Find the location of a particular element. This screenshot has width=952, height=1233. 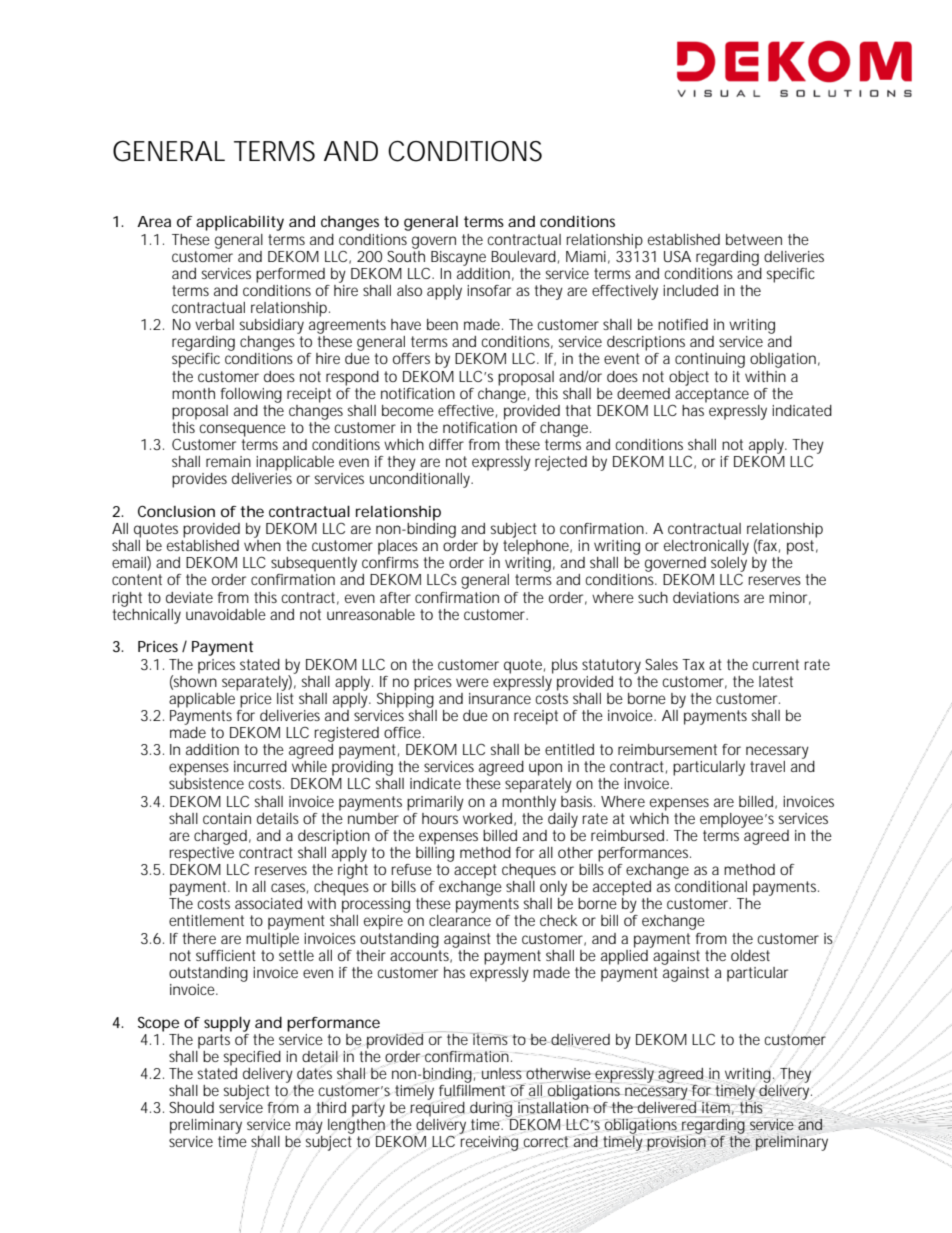

applicability is located at coordinates (240, 223).
